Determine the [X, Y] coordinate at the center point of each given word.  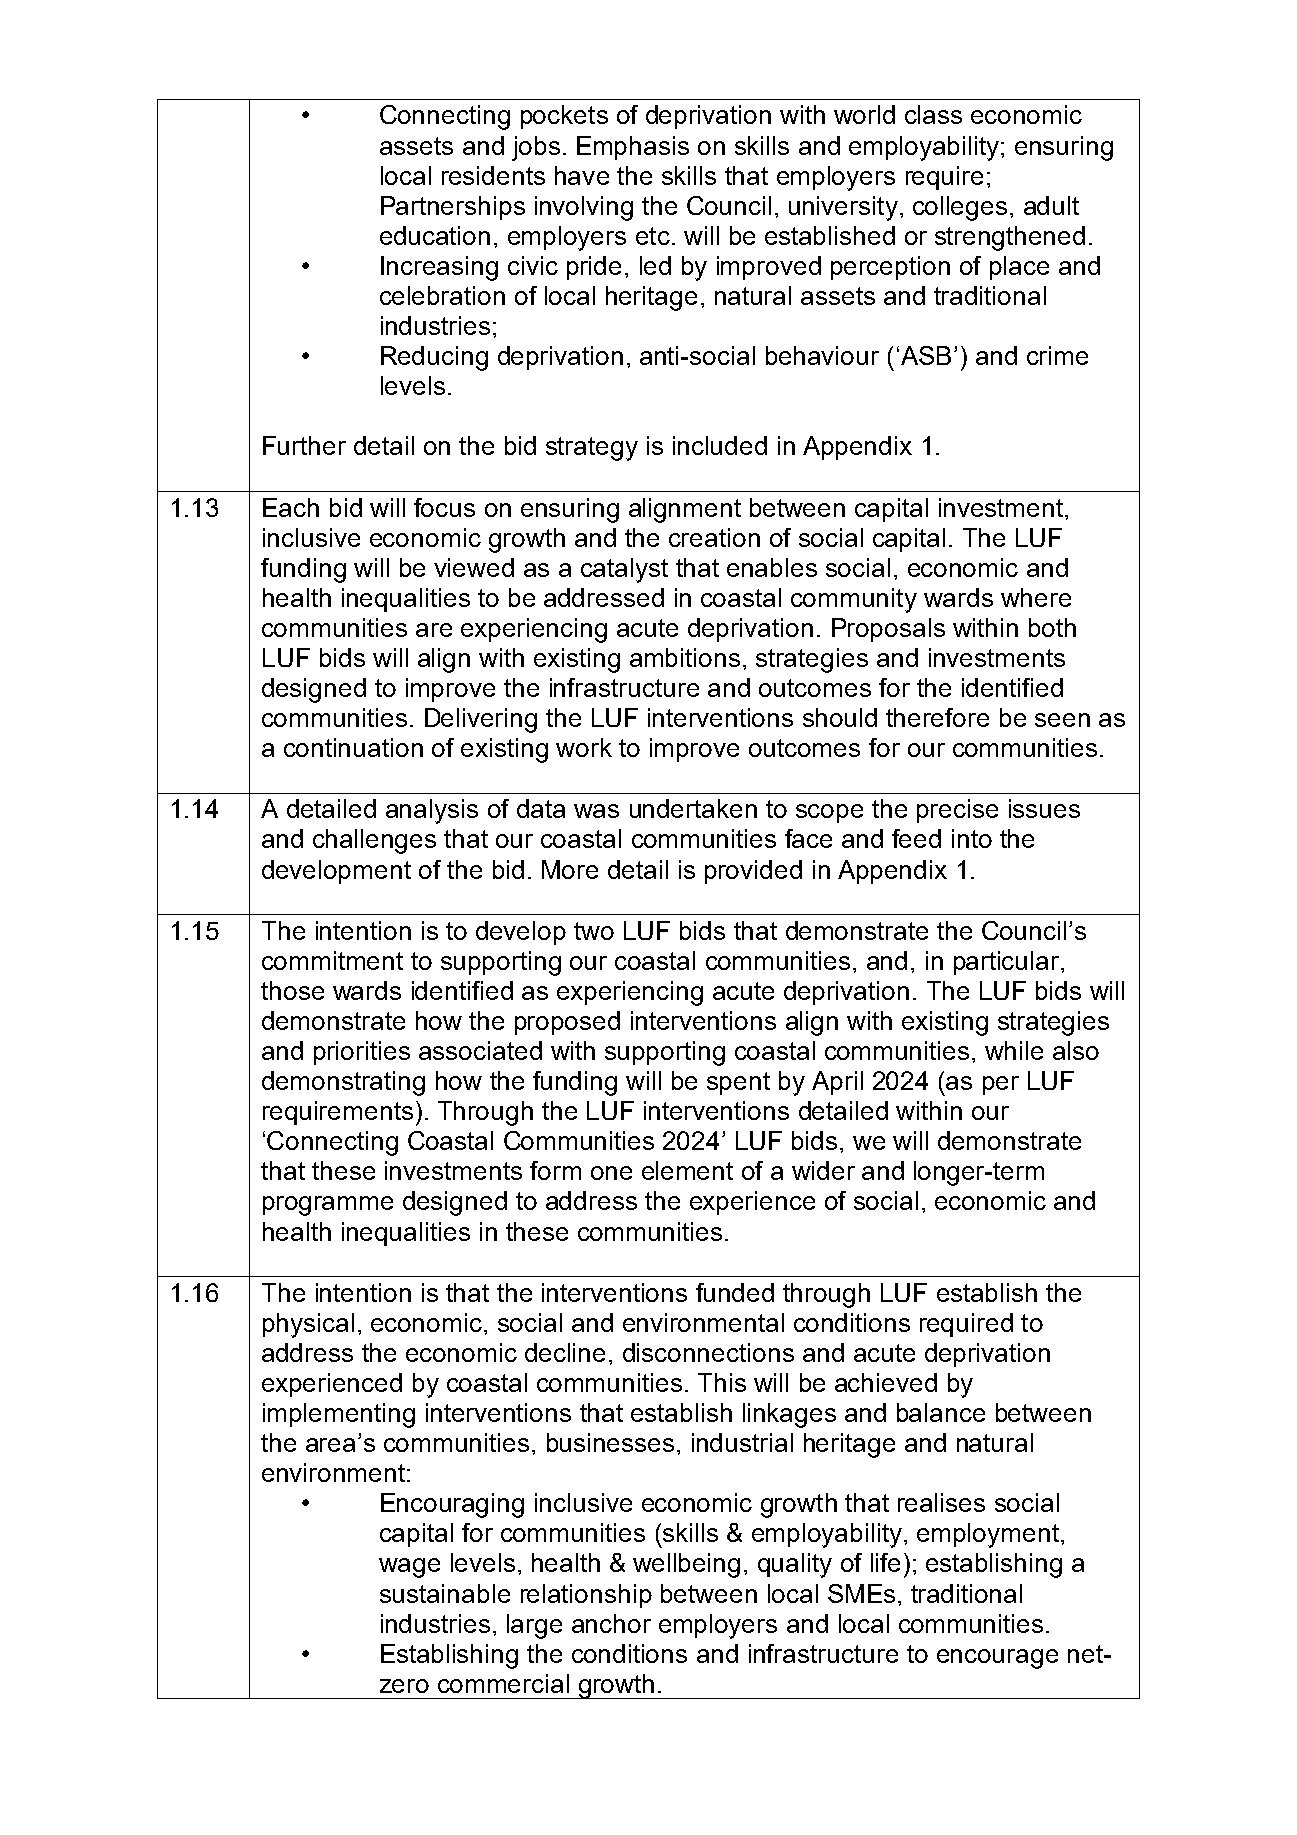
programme [328, 1206]
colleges [960, 208]
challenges [374, 841]
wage [409, 1568]
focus [444, 507]
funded [735, 1292]
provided [753, 872]
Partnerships [453, 208]
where [1036, 597]
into [972, 838]
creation [714, 537]
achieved [886, 1382]
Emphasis [633, 148]
